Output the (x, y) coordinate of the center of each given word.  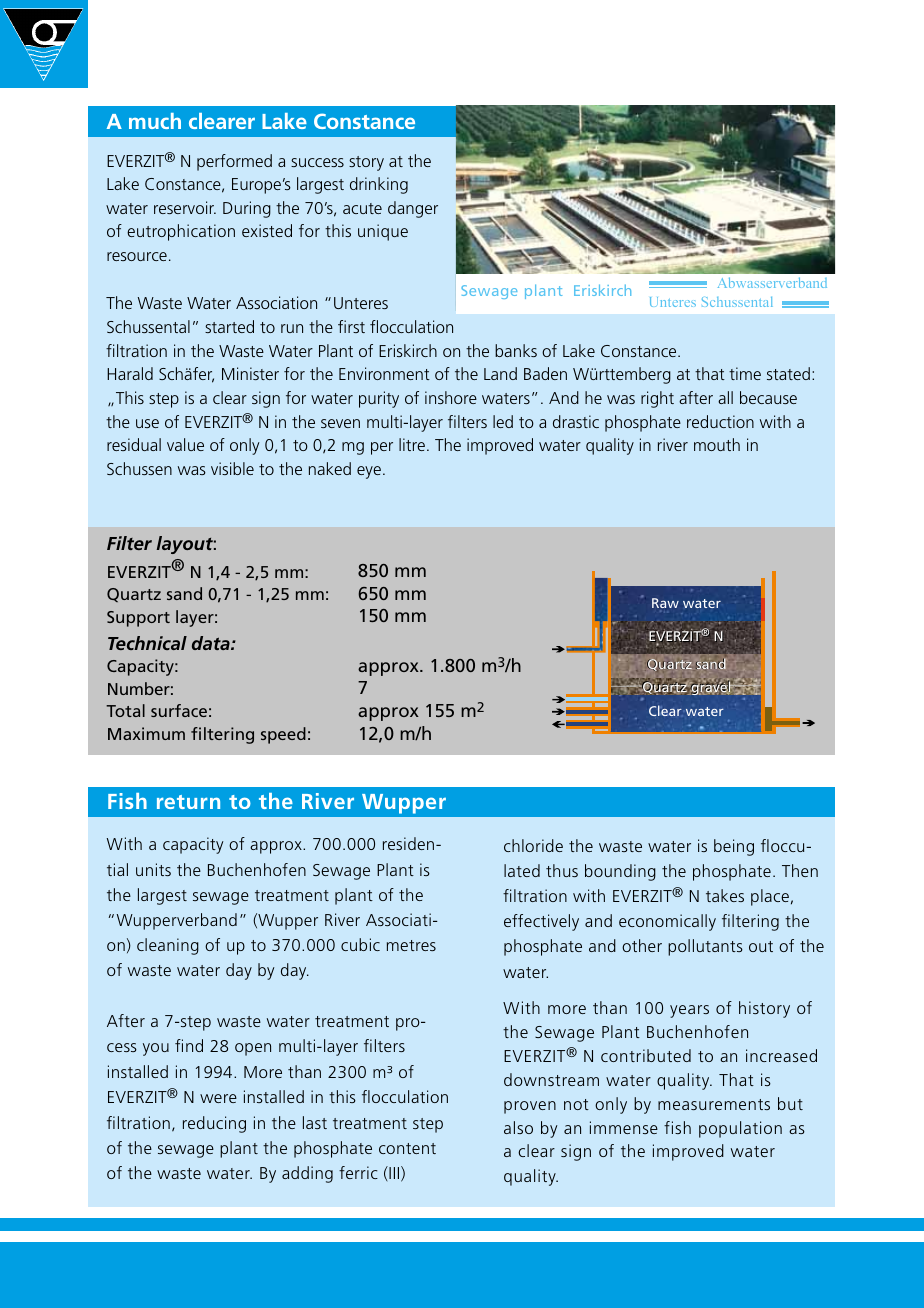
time (745, 373)
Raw (665, 603)
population (740, 1129)
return (188, 802)
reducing (214, 1124)
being (734, 847)
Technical (147, 643)
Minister (250, 373)
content (407, 1148)
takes (725, 895)
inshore (451, 397)
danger (413, 209)
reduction (720, 421)
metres (411, 945)
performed (234, 162)
